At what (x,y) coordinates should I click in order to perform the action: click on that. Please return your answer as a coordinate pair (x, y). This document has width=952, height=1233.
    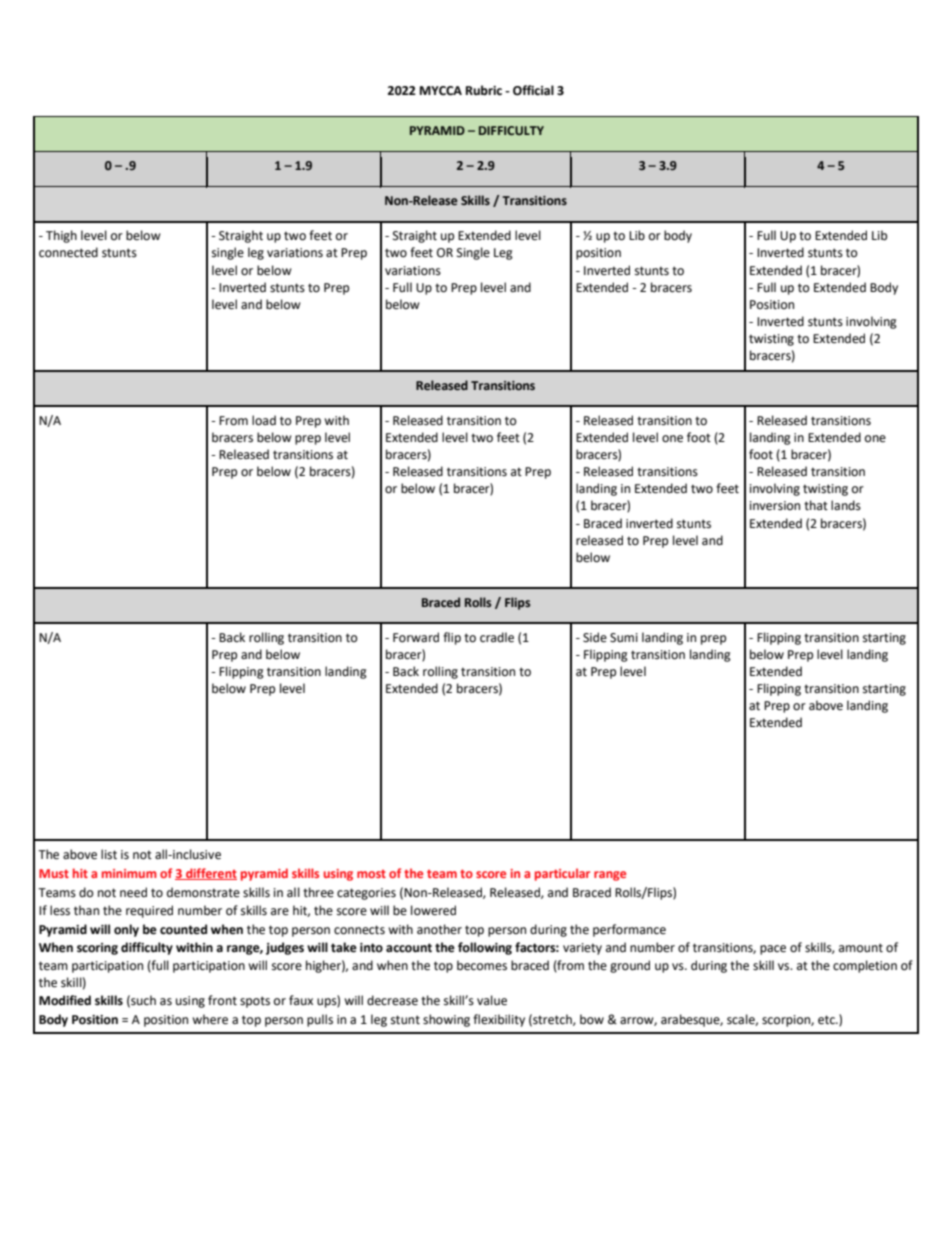
    Looking at the image, I should click on (816, 505).
